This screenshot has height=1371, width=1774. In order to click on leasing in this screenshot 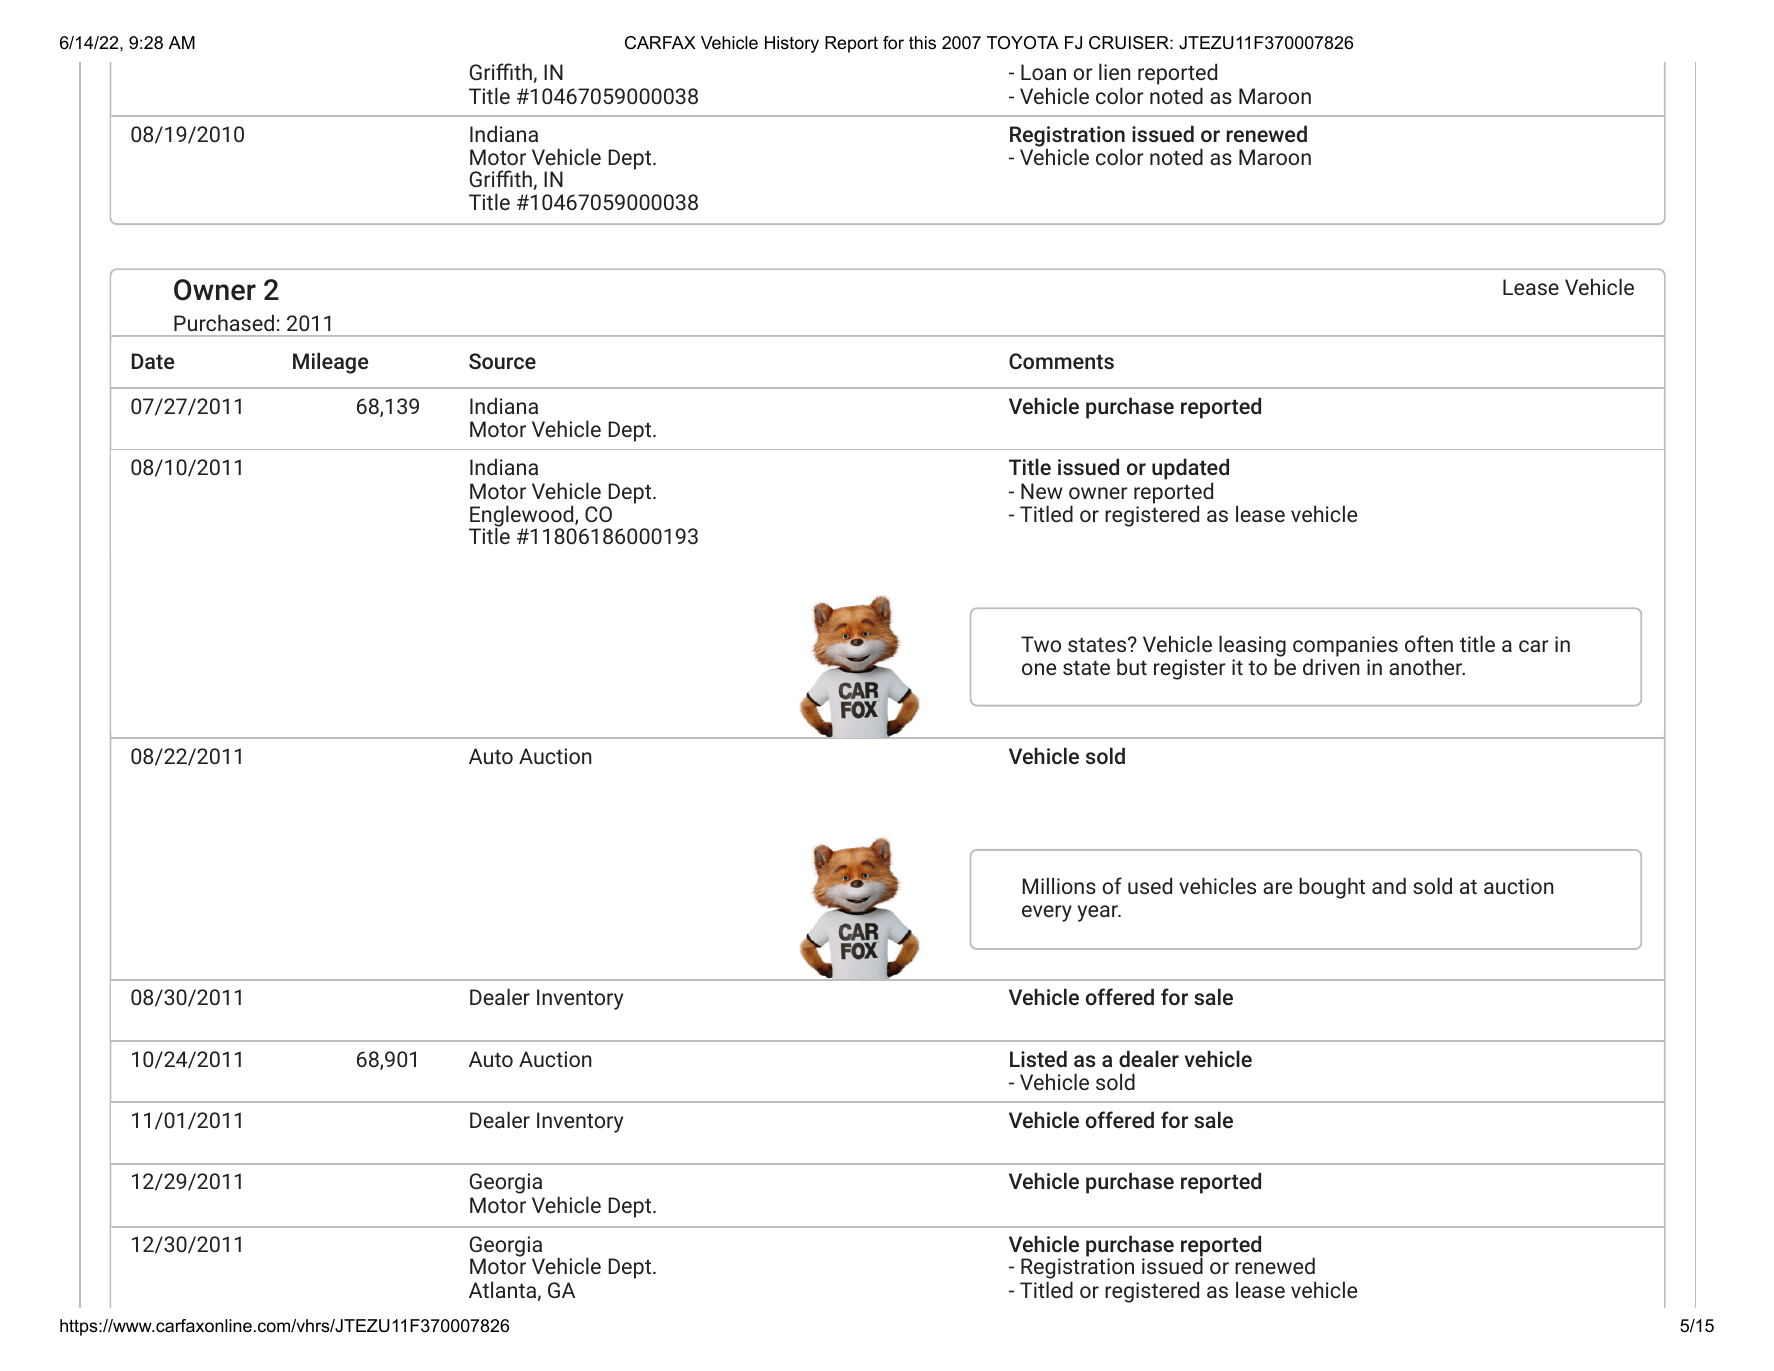, I will do `click(1252, 647)`.
